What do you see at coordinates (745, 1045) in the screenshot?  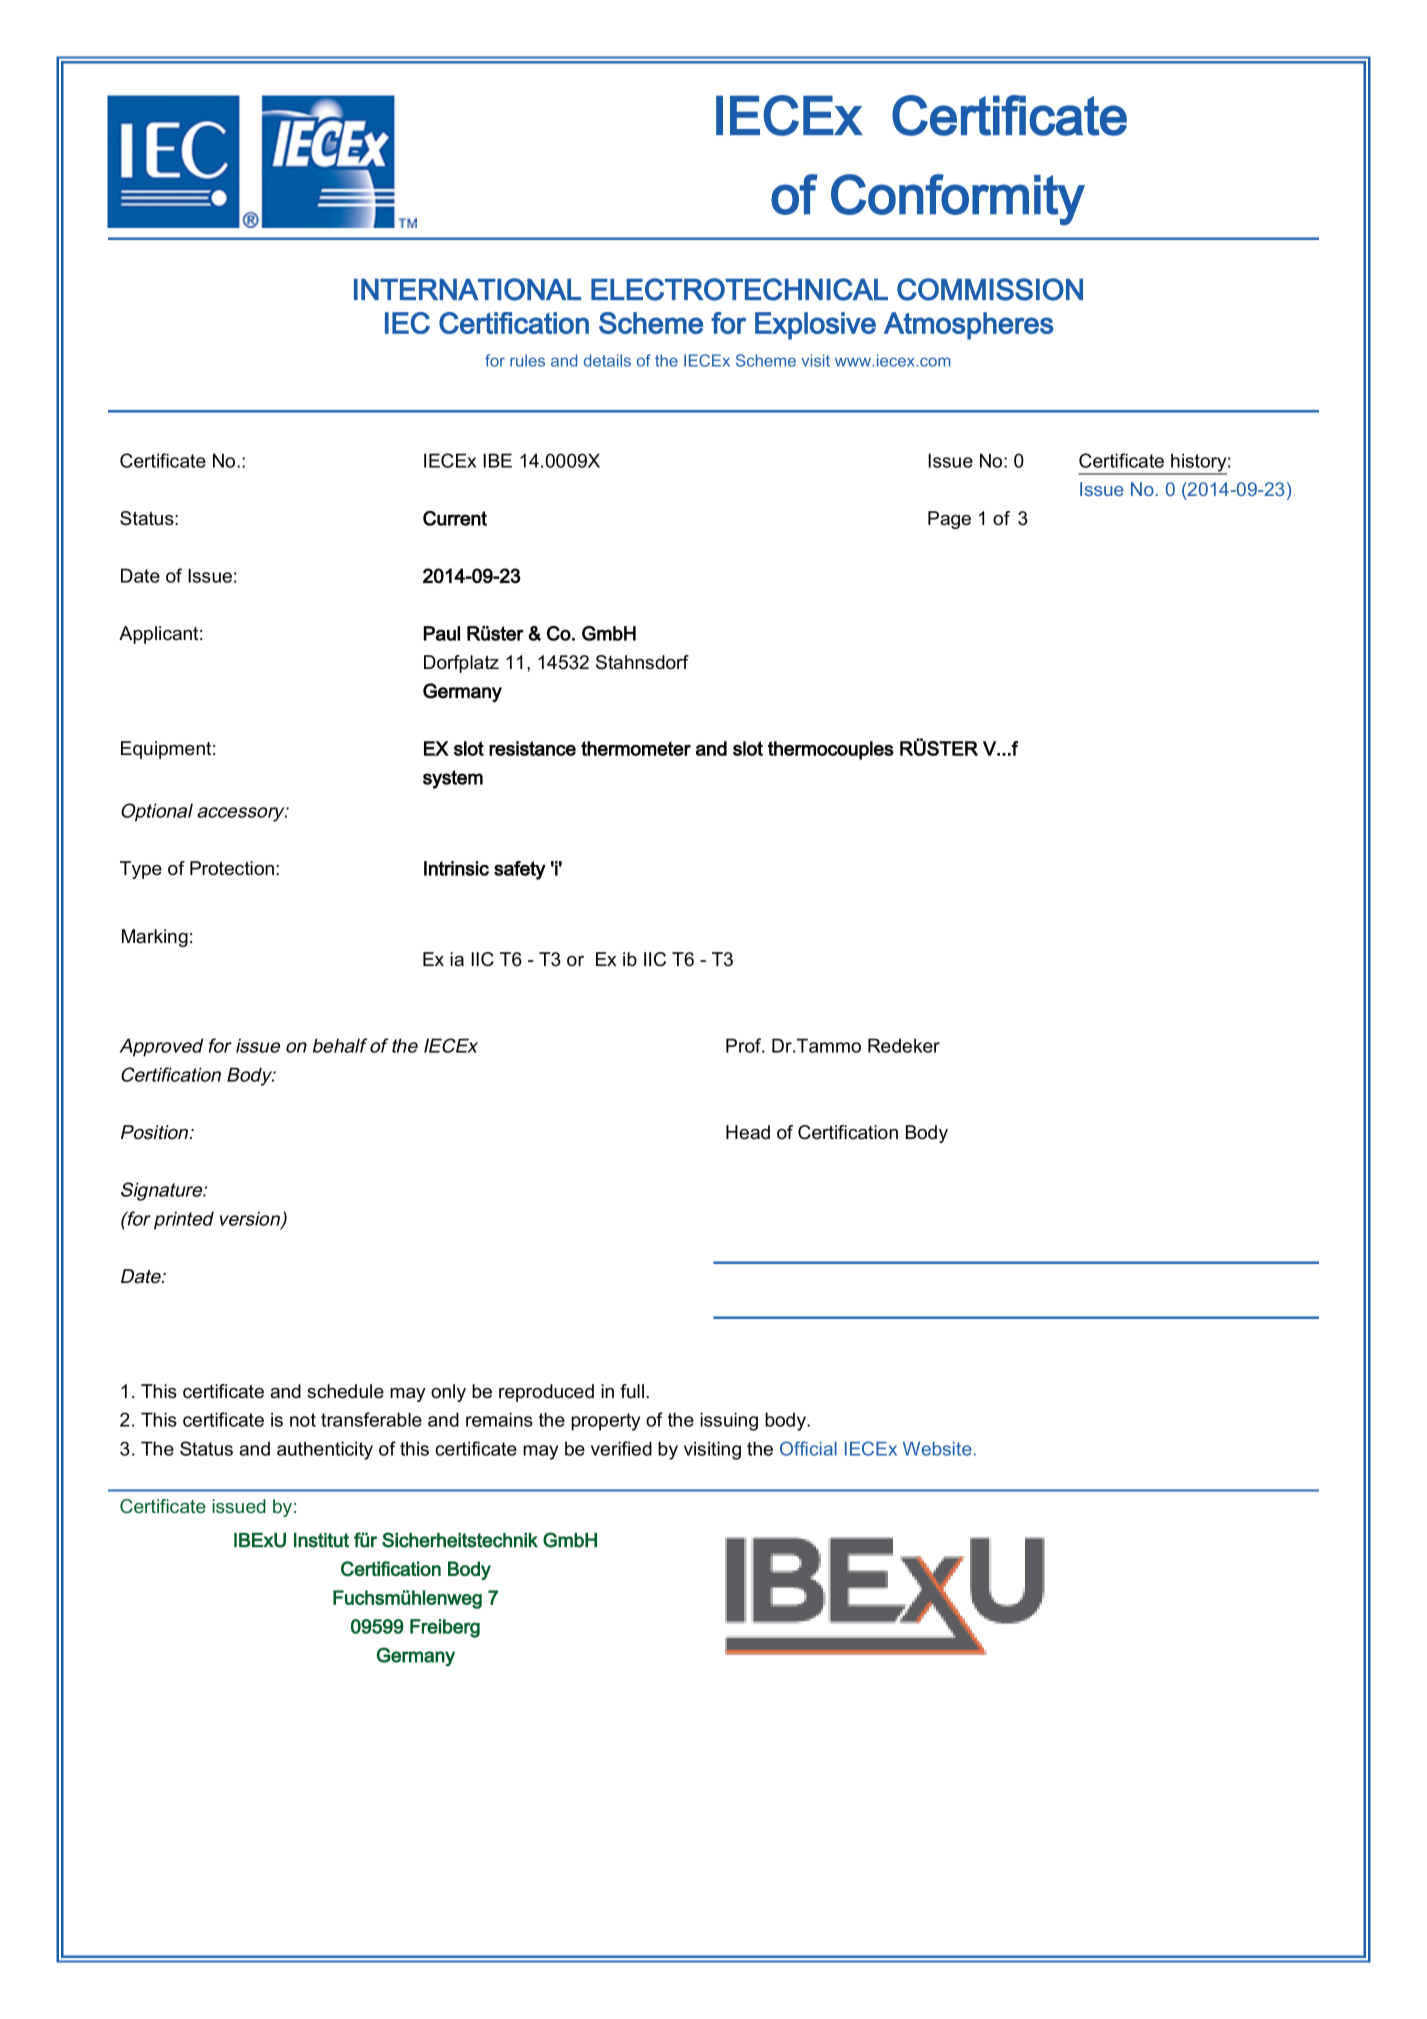 I see `Prof` at bounding box center [745, 1045].
